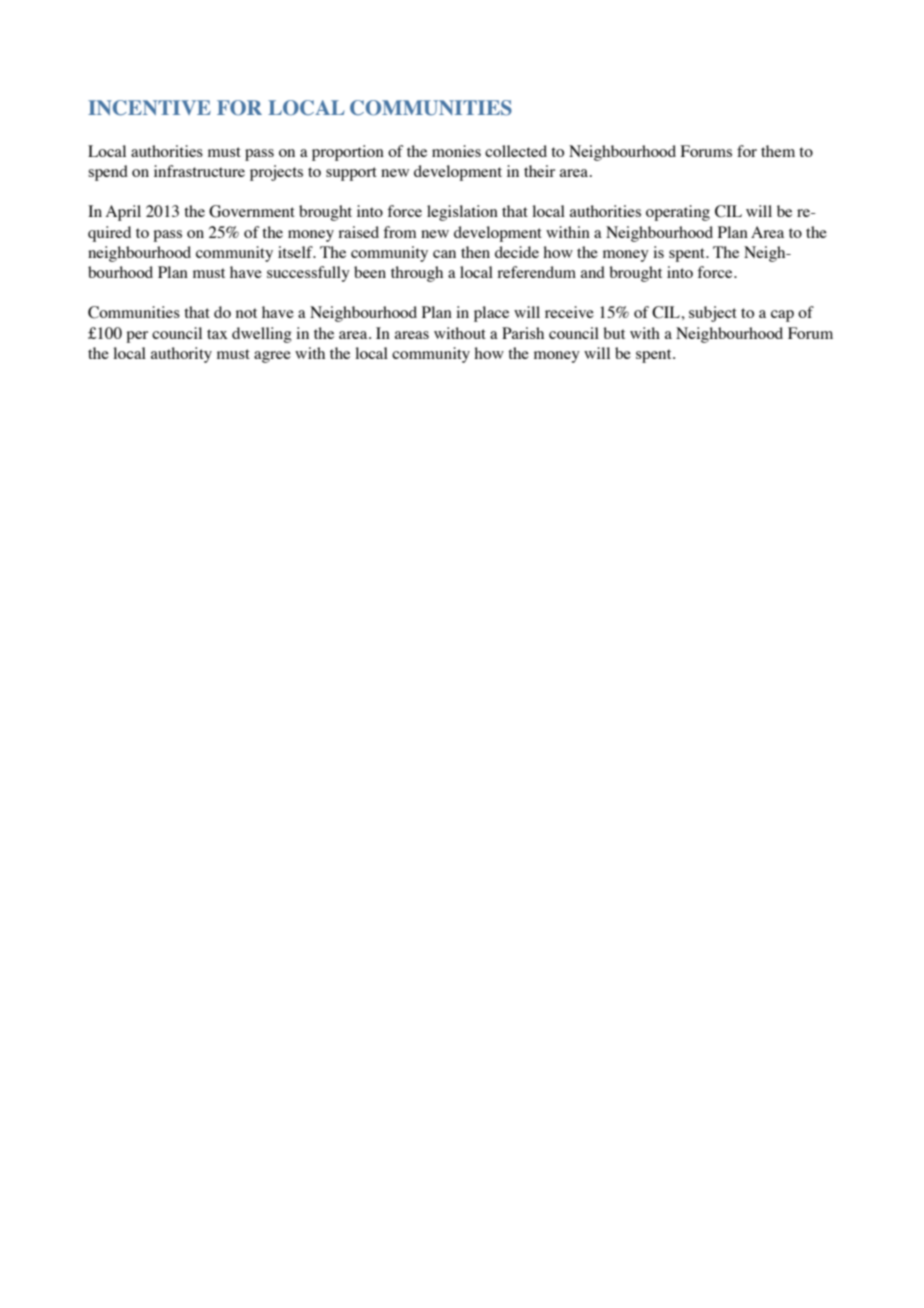 The height and width of the page is (1308, 924). Describe the element at coordinates (456, 151) in the page. I see `monies` at that location.
